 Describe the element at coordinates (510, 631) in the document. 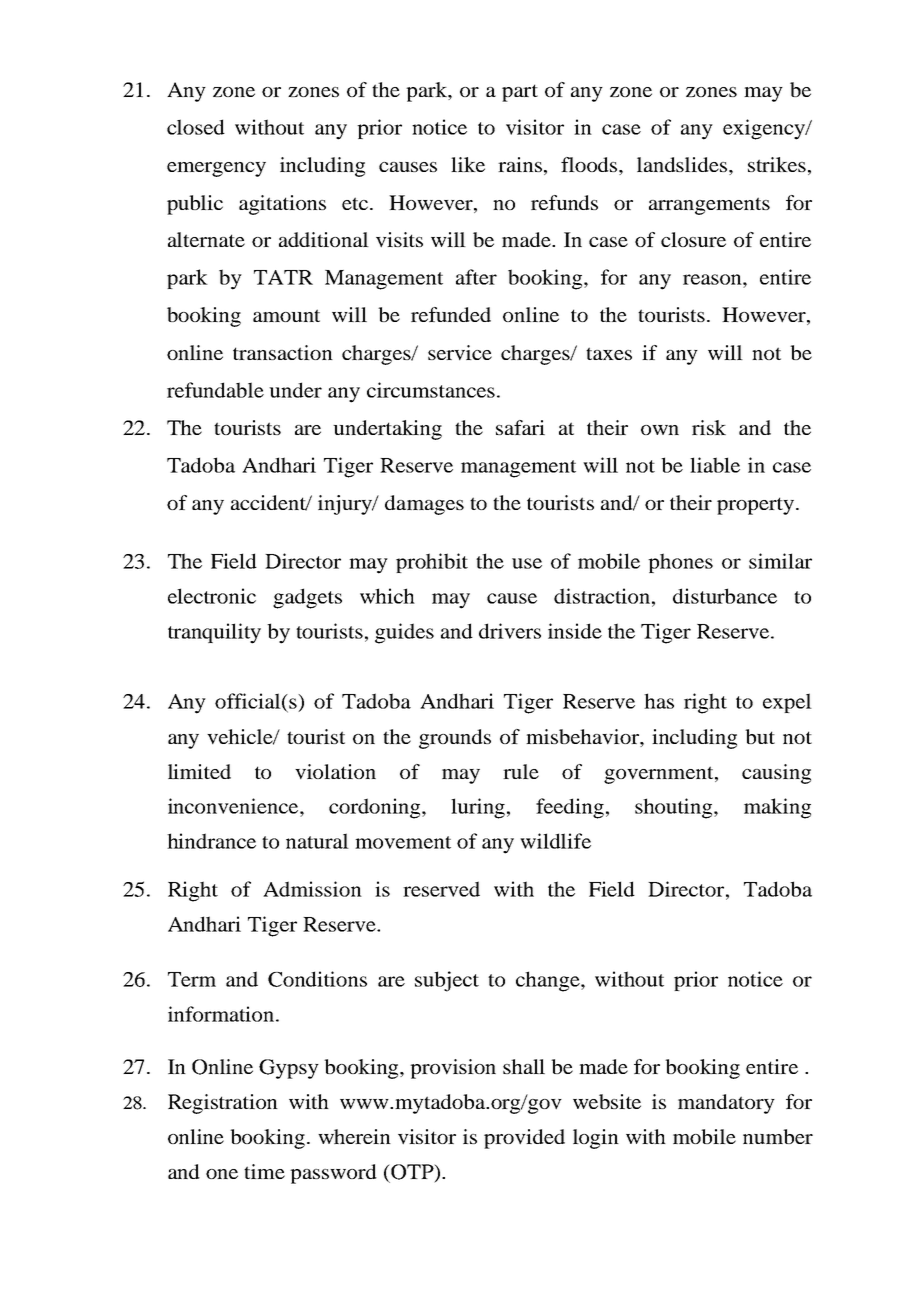

I see `drivers` at that location.
